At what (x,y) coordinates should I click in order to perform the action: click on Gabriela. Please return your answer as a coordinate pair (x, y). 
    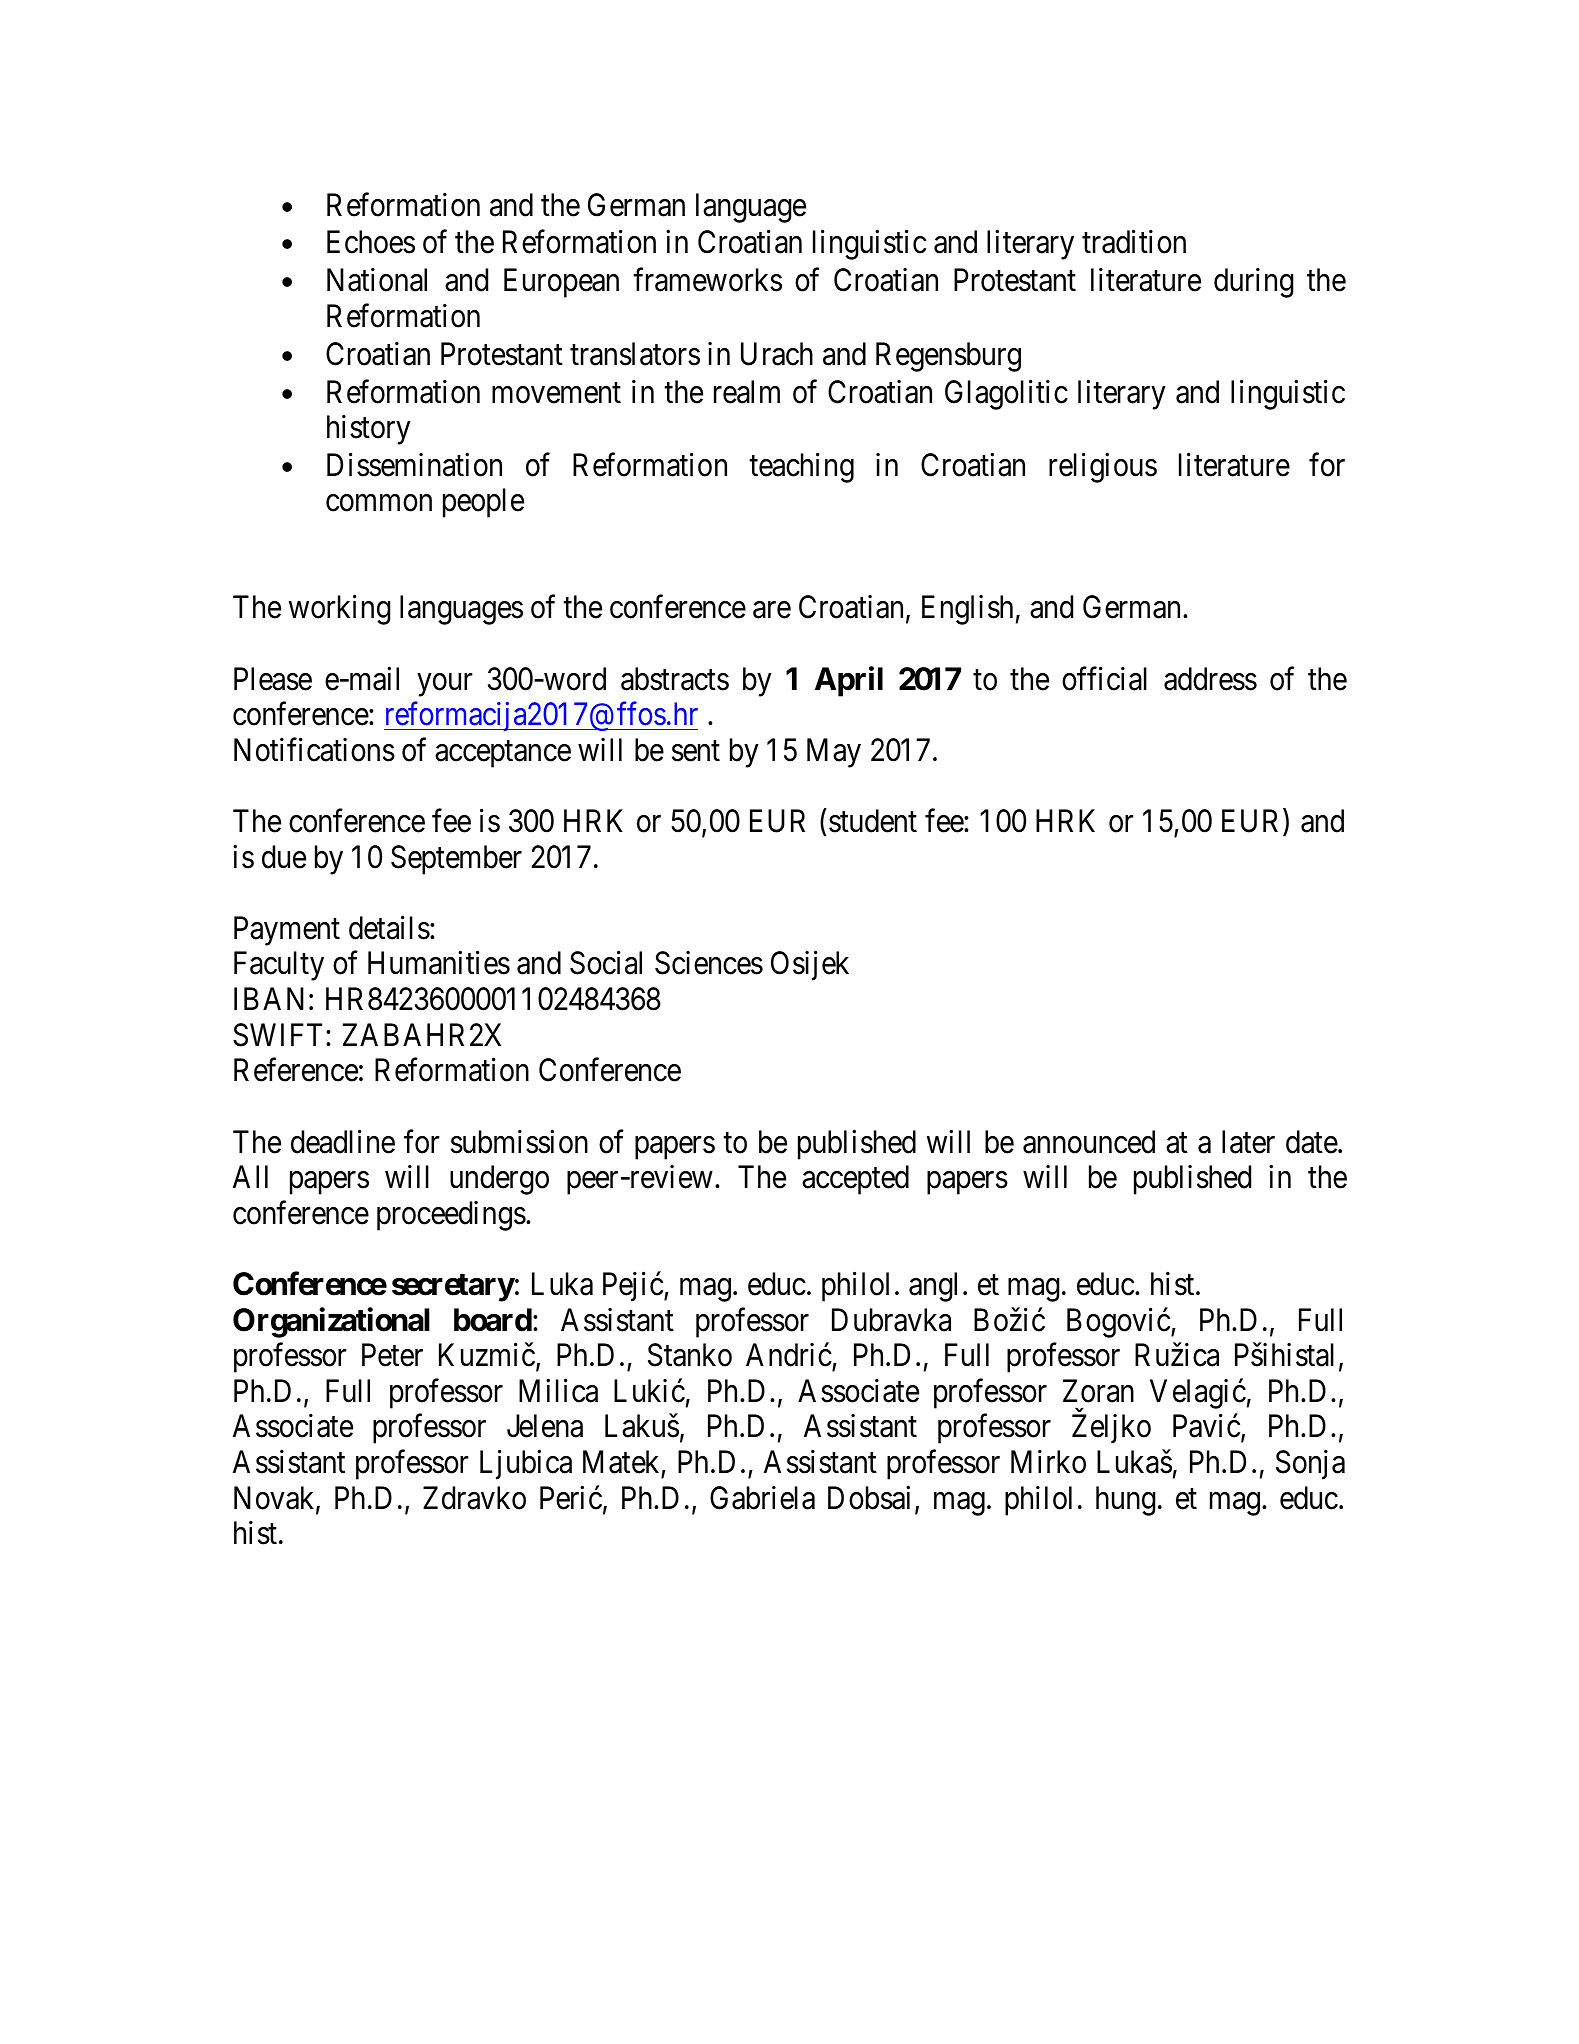
    Looking at the image, I should click on (762, 1498).
